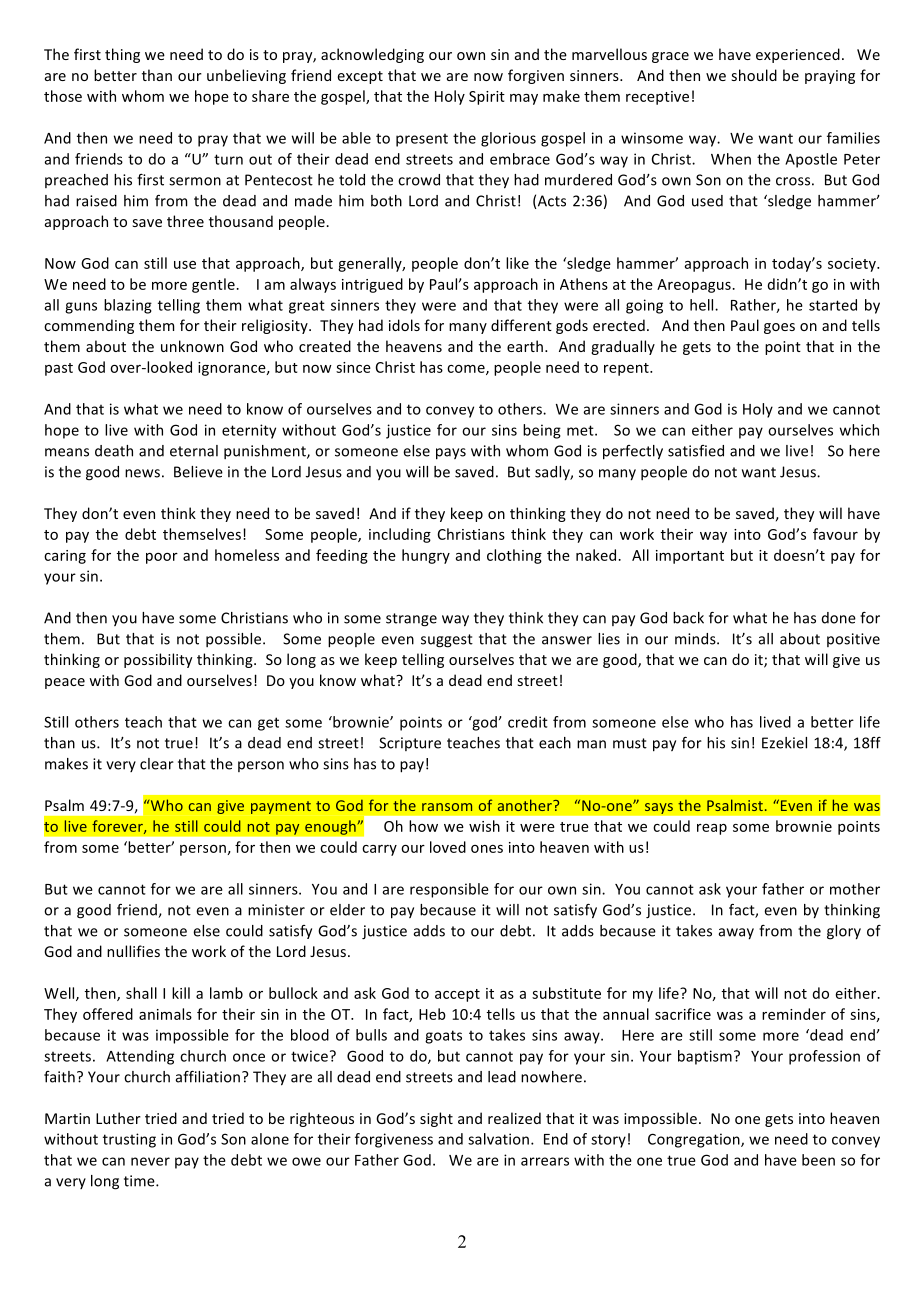  What do you see at coordinates (487, 98) in the image?
I see `Spirit` at bounding box center [487, 98].
